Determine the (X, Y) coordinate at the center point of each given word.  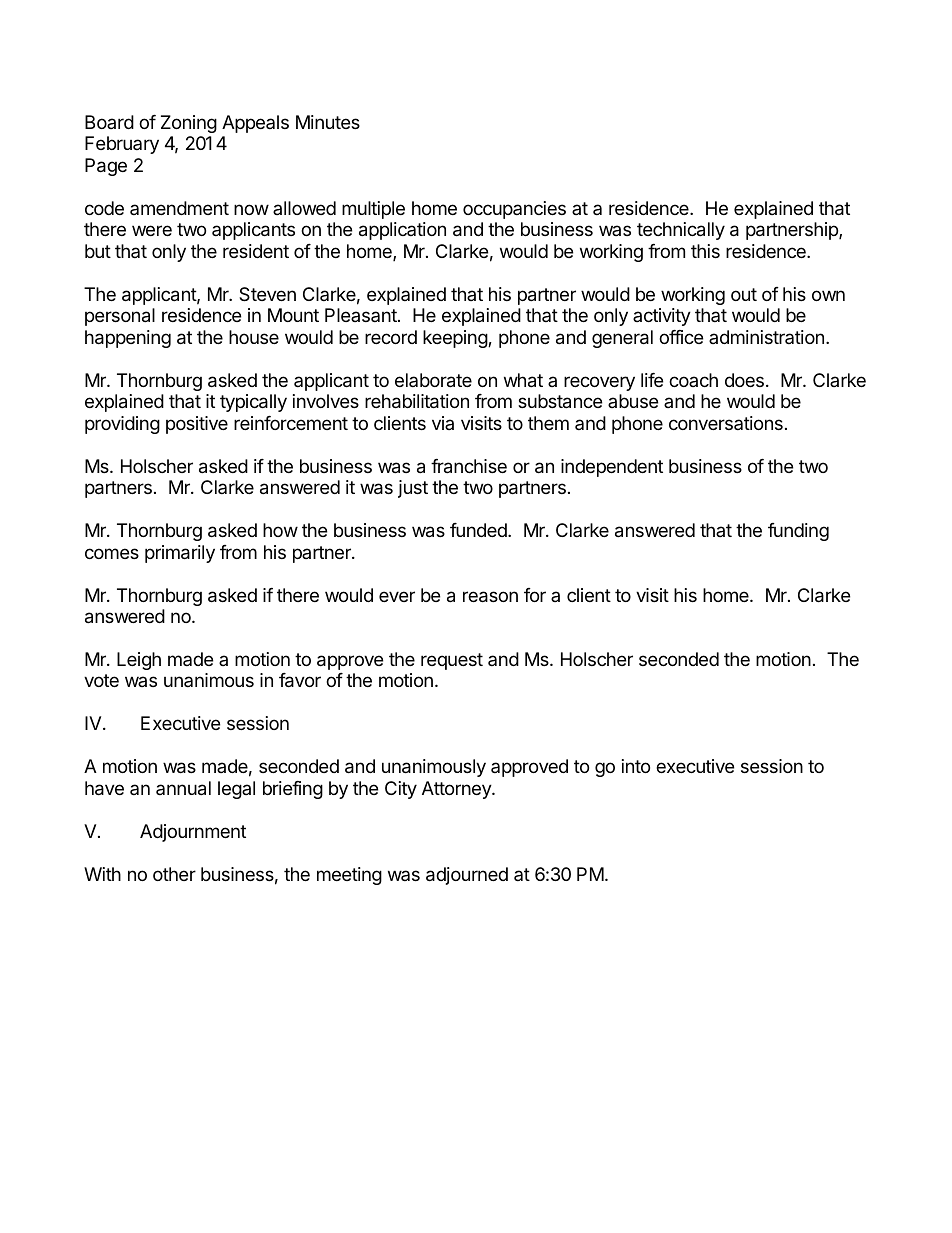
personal (120, 317)
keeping (456, 339)
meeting (349, 876)
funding (798, 532)
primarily (180, 554)
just (413, 489)
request (452, 661)
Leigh (139, 661)
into (636, 766)
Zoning (189, 124)
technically (681, 231)
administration (766, 337)
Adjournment (193, 833)
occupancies (514, 210)
